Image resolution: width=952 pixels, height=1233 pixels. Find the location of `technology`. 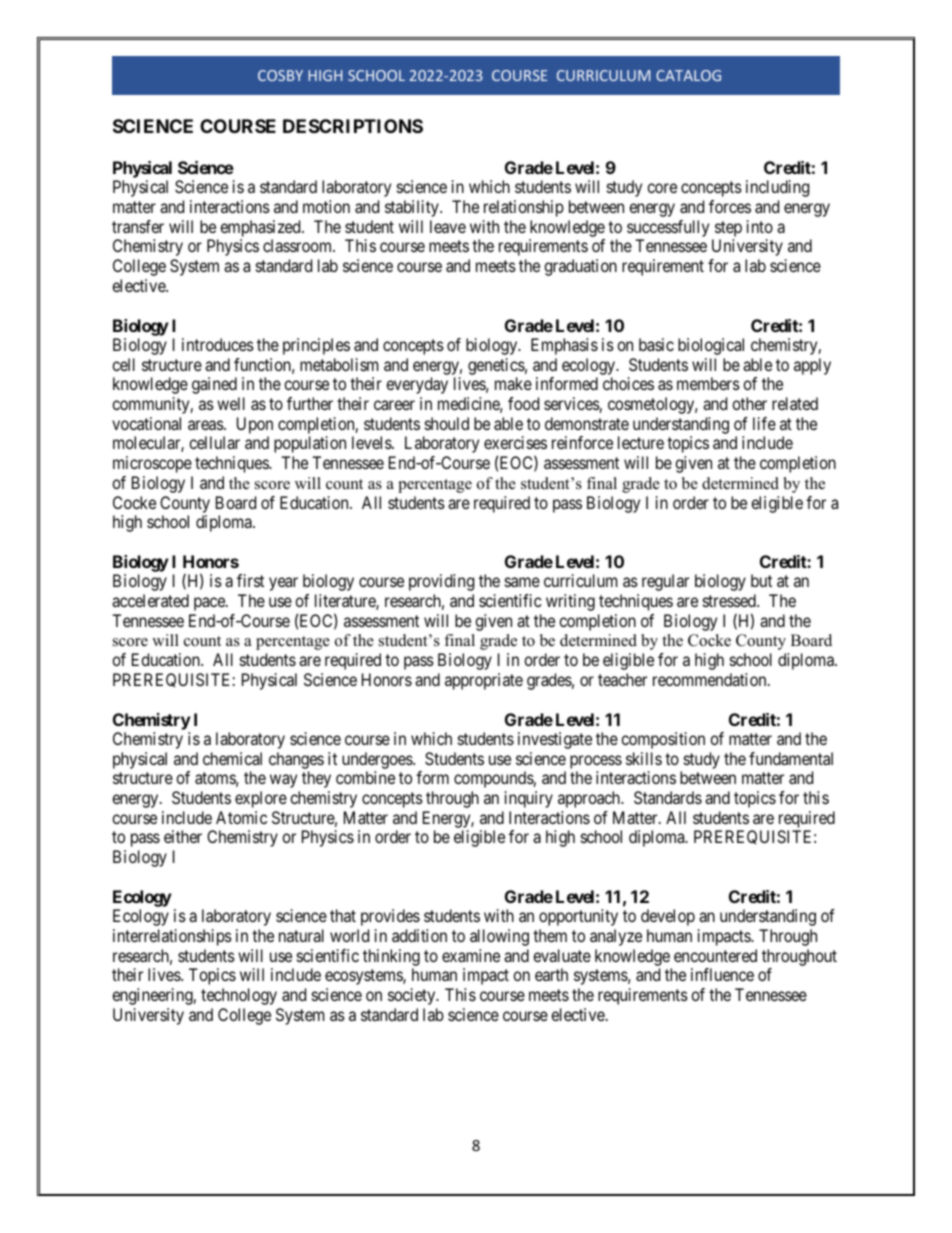

technology is located at coordinates (239, 996).
